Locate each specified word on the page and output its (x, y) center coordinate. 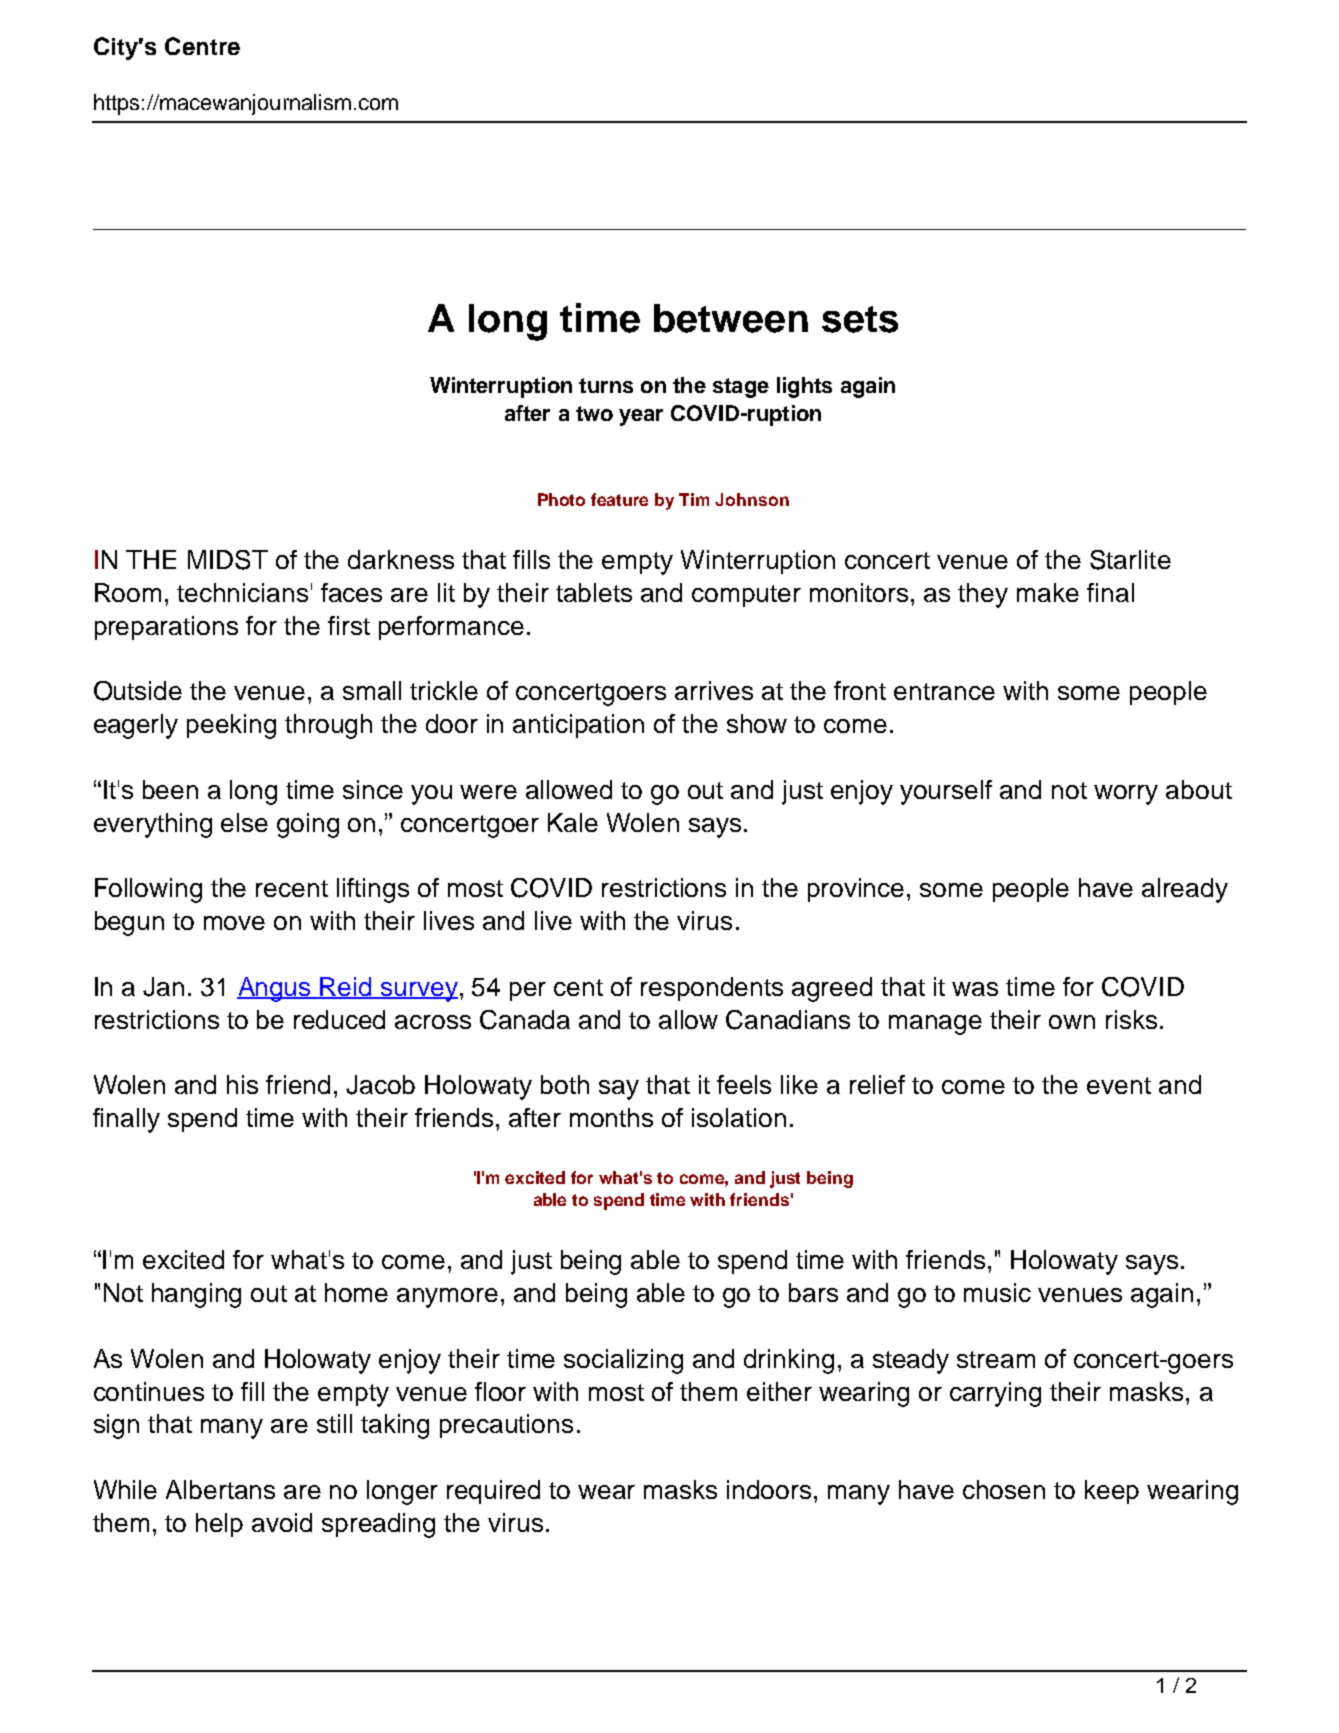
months (611, 1117)
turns (606, 385)
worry (1126, 795)
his (242, 1084)
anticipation (578, 726)
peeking (231, 726)
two (594, 413)
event (1119, 1085)
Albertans (220, 1489)
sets (860, 319)
